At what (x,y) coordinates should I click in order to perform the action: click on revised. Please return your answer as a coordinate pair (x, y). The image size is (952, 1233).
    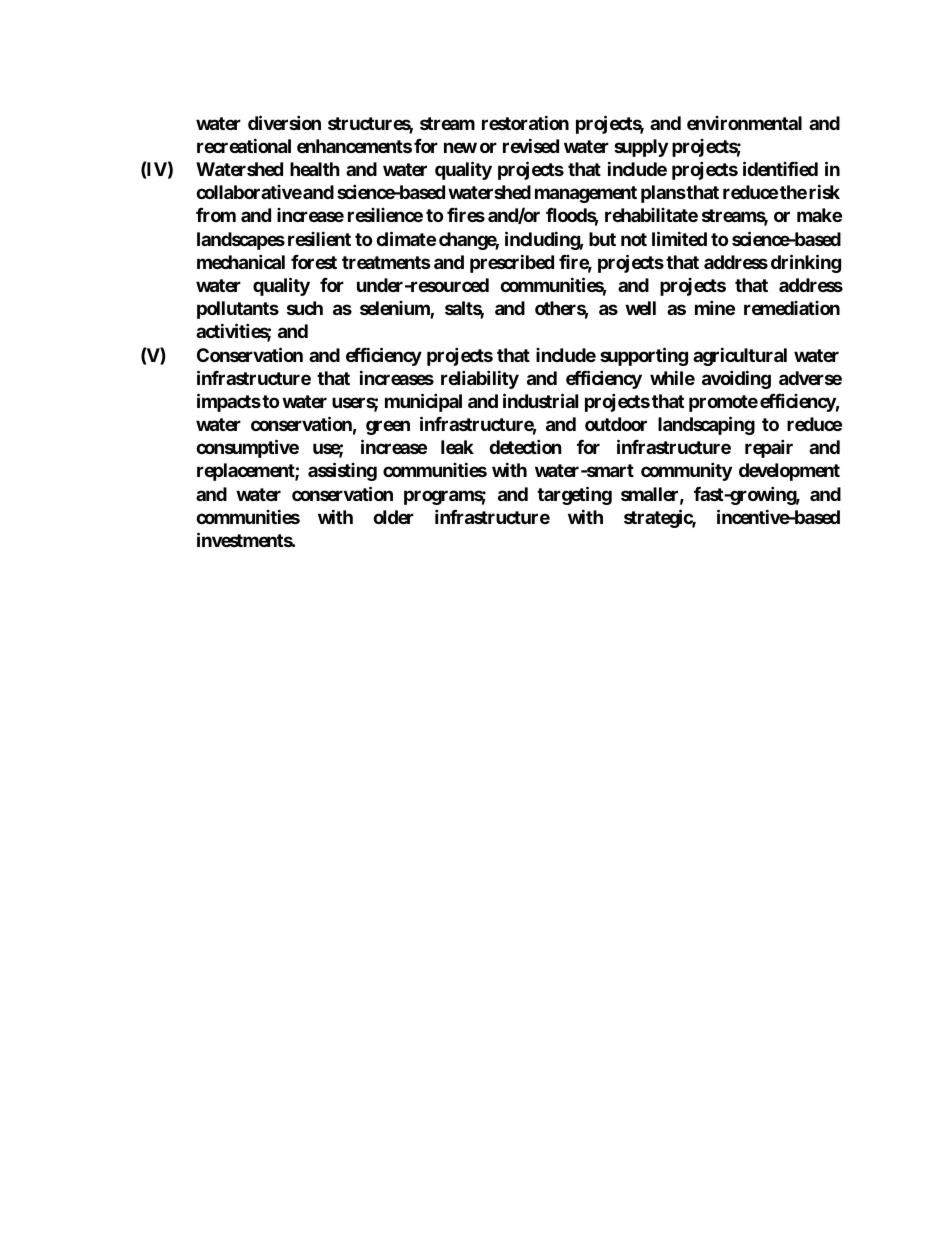
    Looking at the image, I should click on (531, 145).
